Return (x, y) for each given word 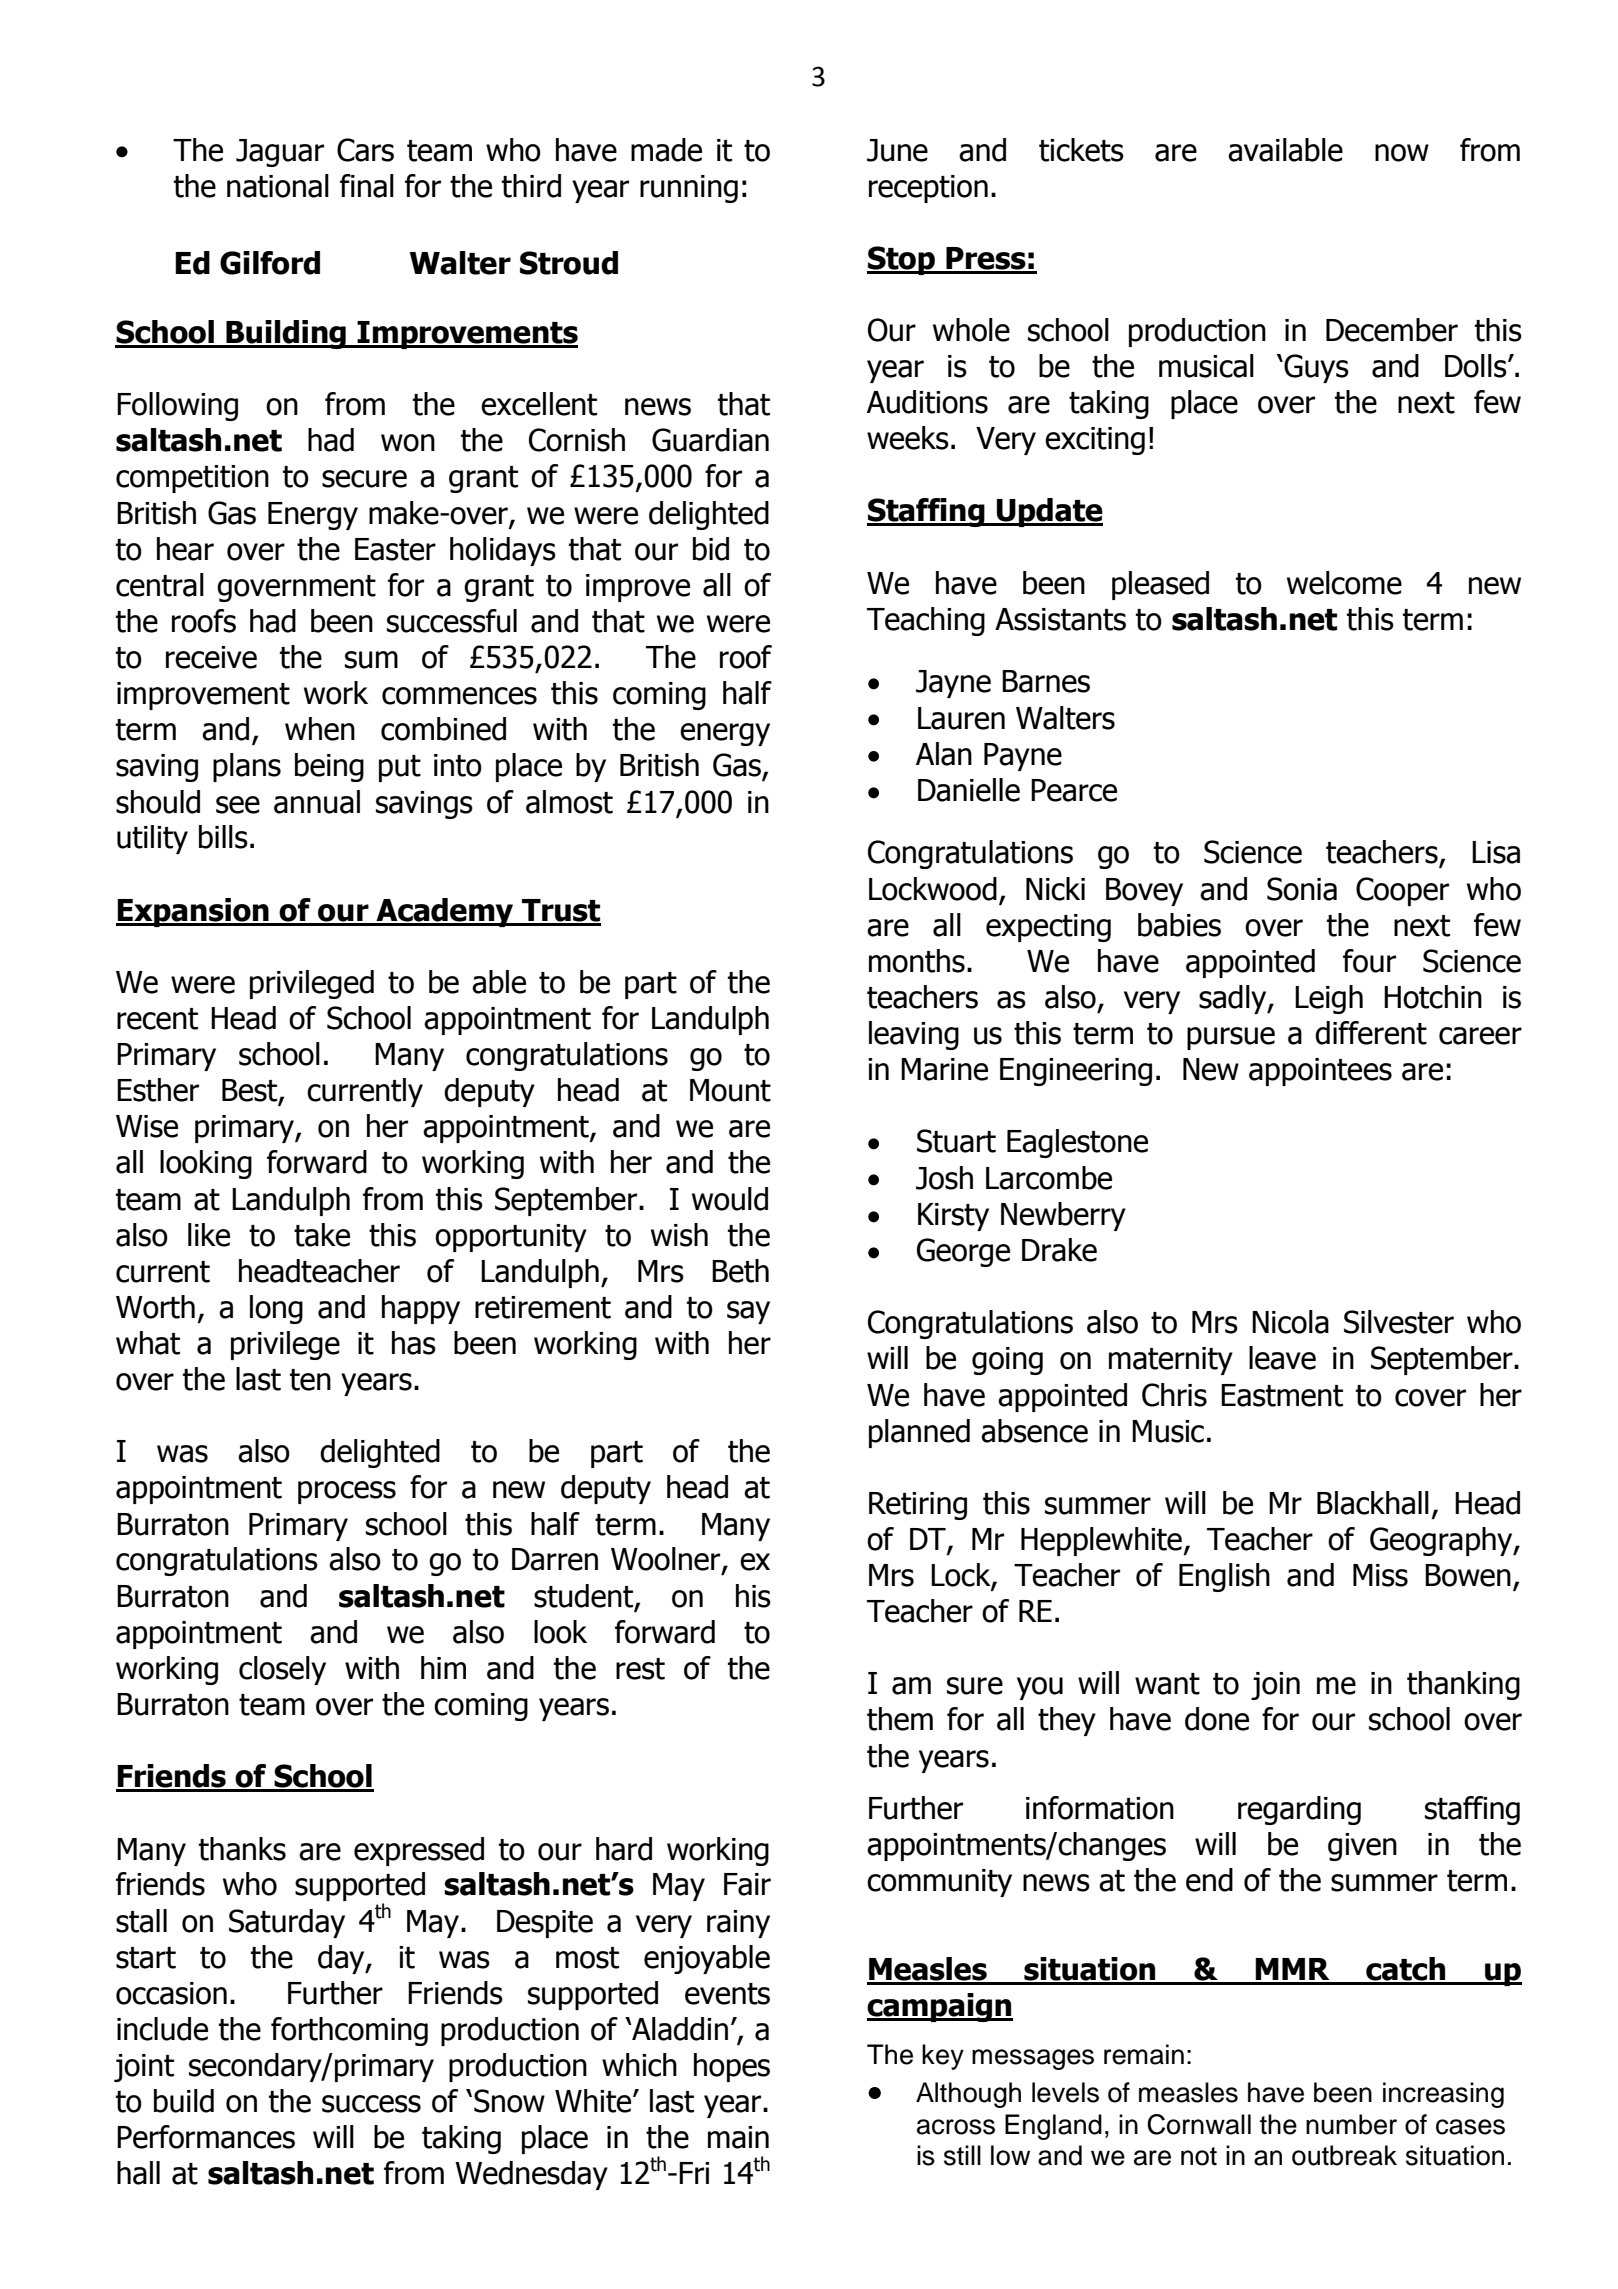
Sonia (1302, 889)
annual (317, 802)
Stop (902, 260)
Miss (1380, 1575)
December (1392, 330)
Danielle (969, 790)
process (347, 1492)
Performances (206, 2137)
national (278, 186)
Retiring (918, 1506)
